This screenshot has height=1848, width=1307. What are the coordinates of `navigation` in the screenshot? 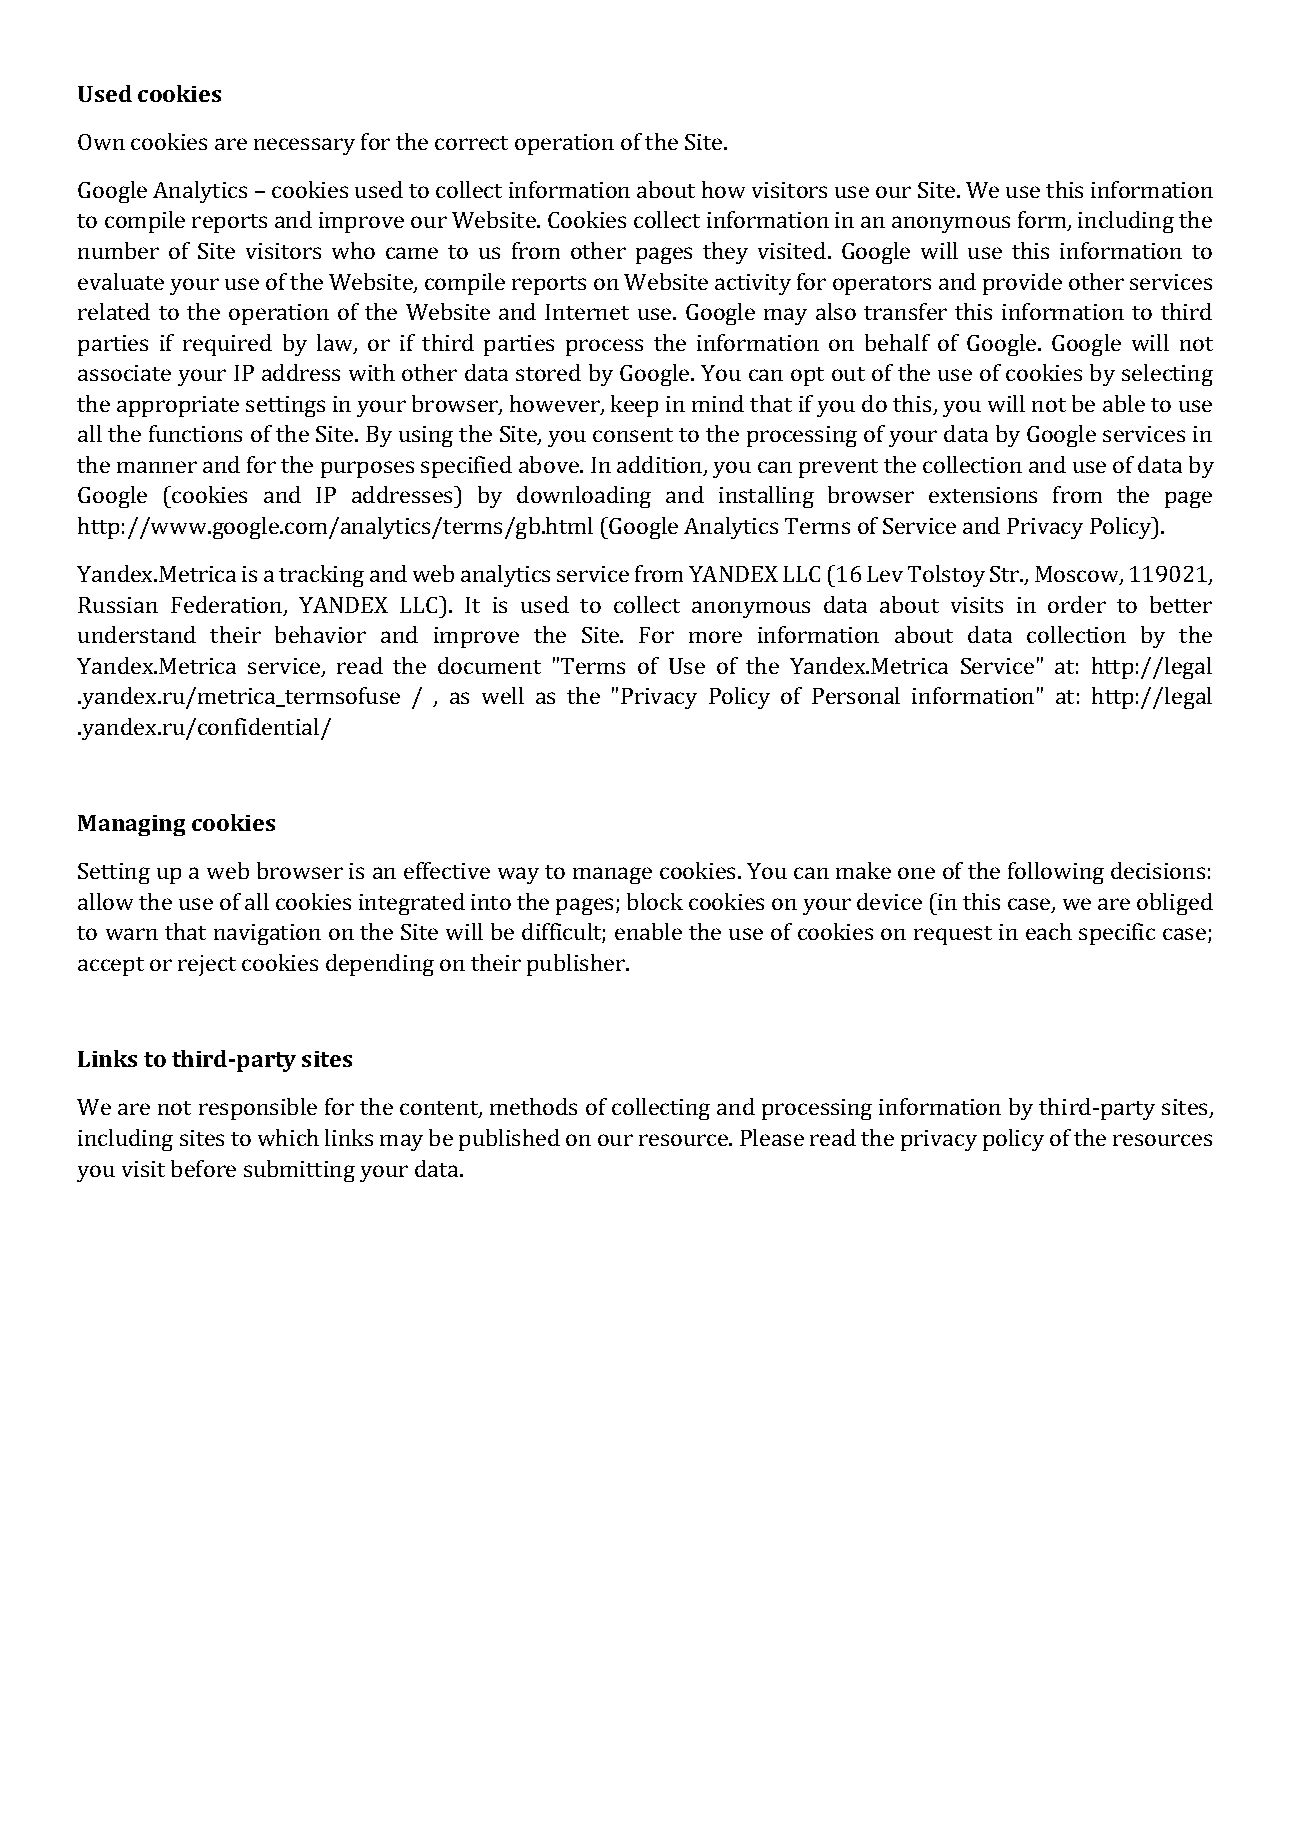 It's located at (267, 934).
